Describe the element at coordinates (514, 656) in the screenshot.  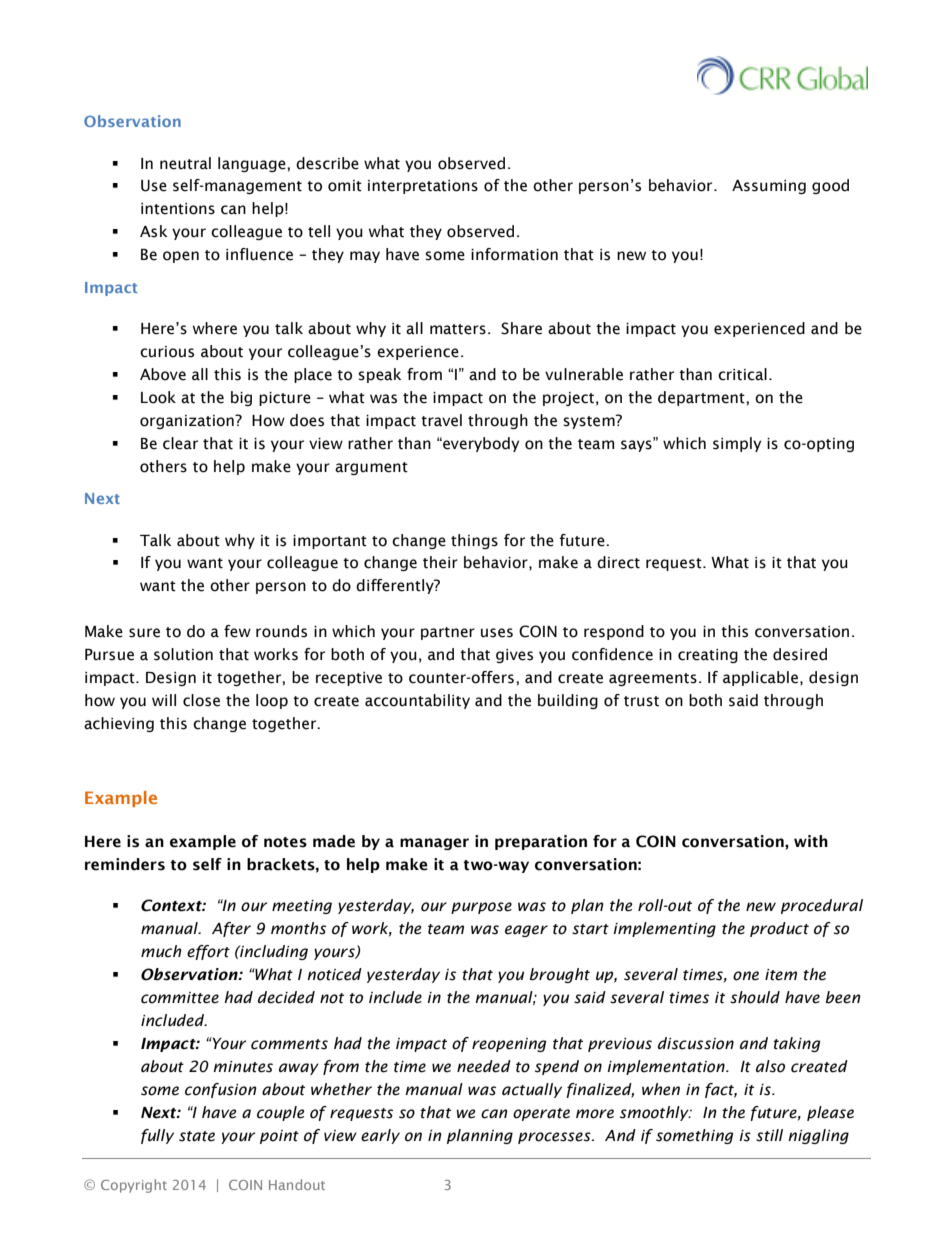
I see `gives` at that location.
